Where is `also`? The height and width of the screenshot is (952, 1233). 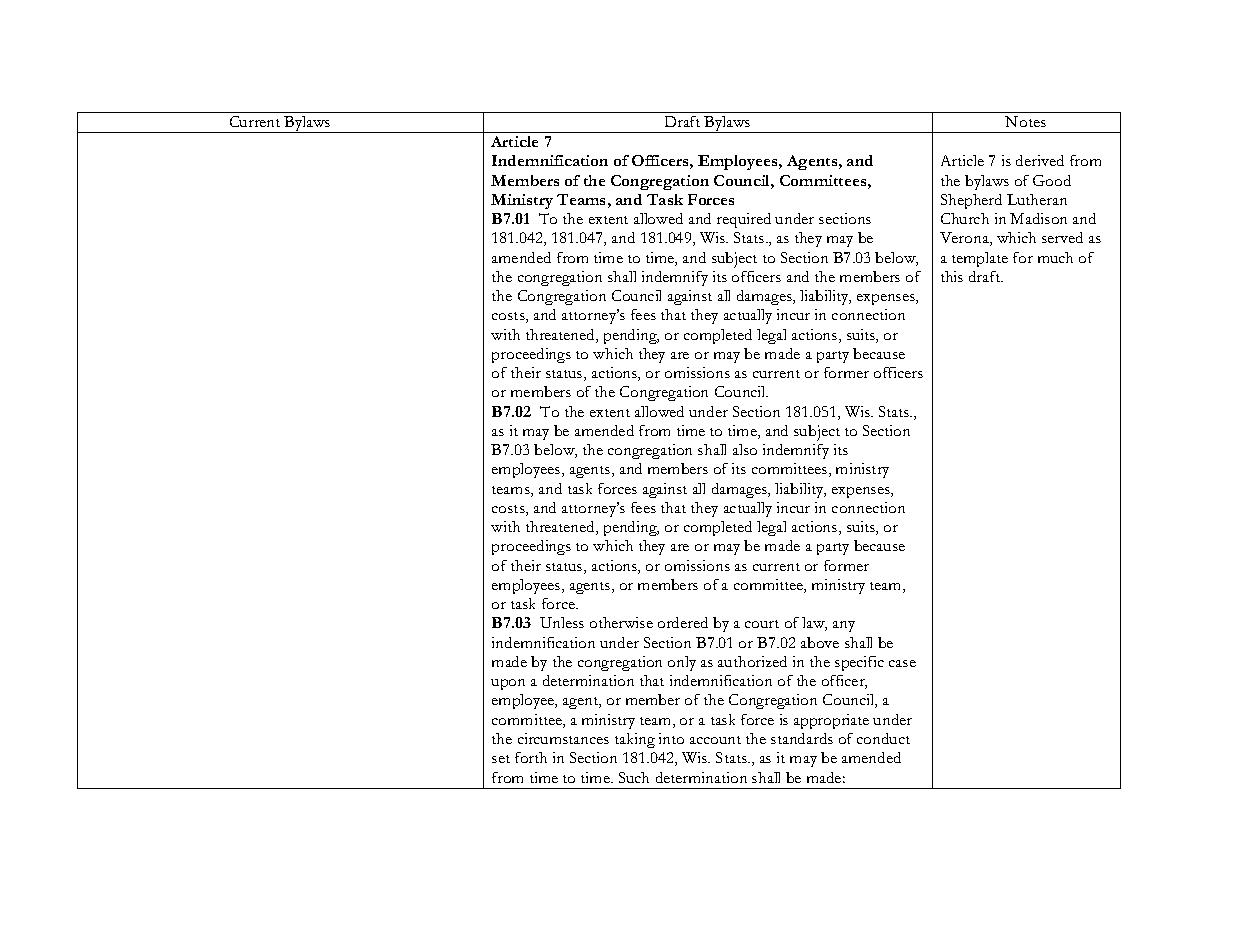
also is located at coordinates (745, 449).
